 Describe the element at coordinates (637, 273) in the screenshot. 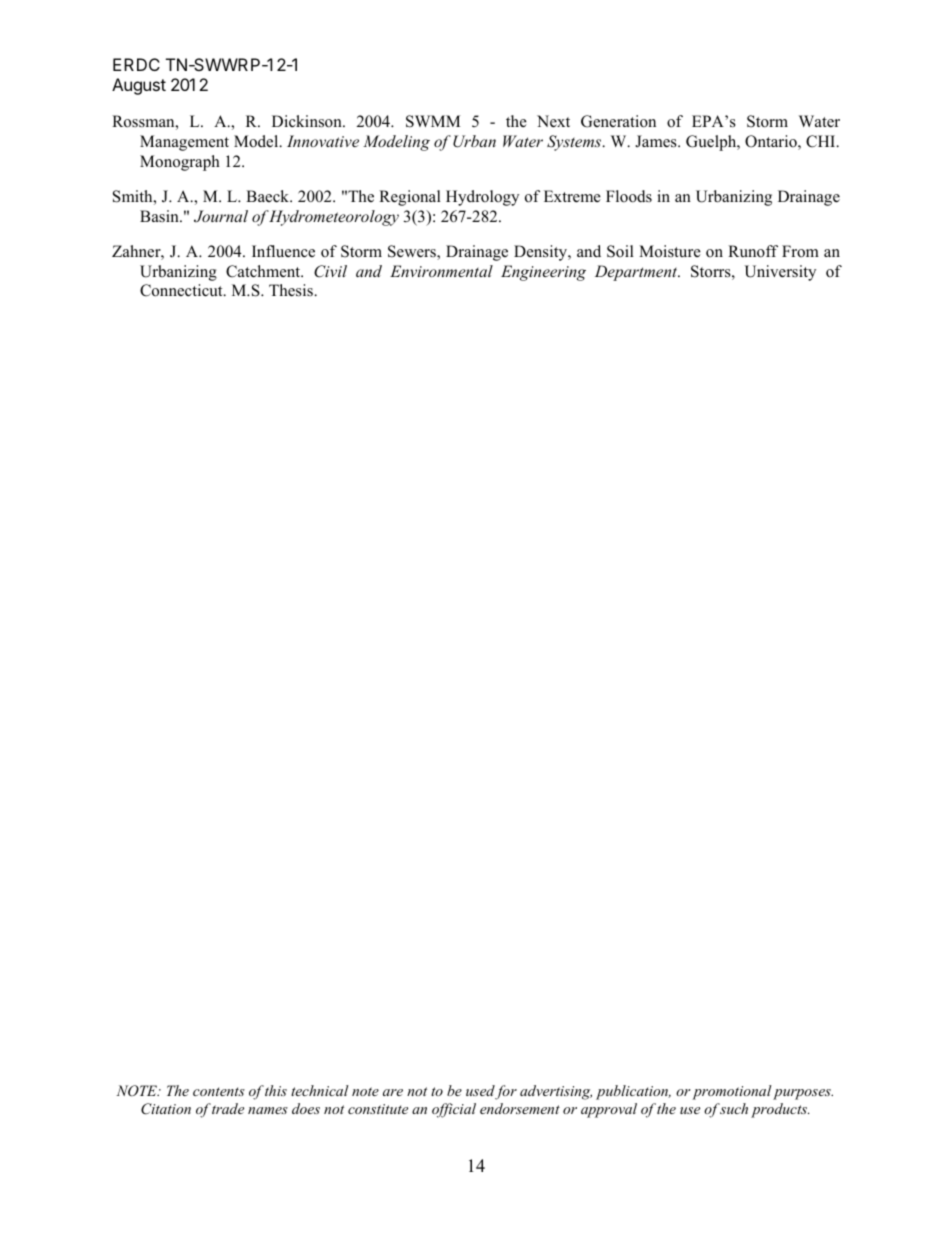

I see `Department` at that location.
